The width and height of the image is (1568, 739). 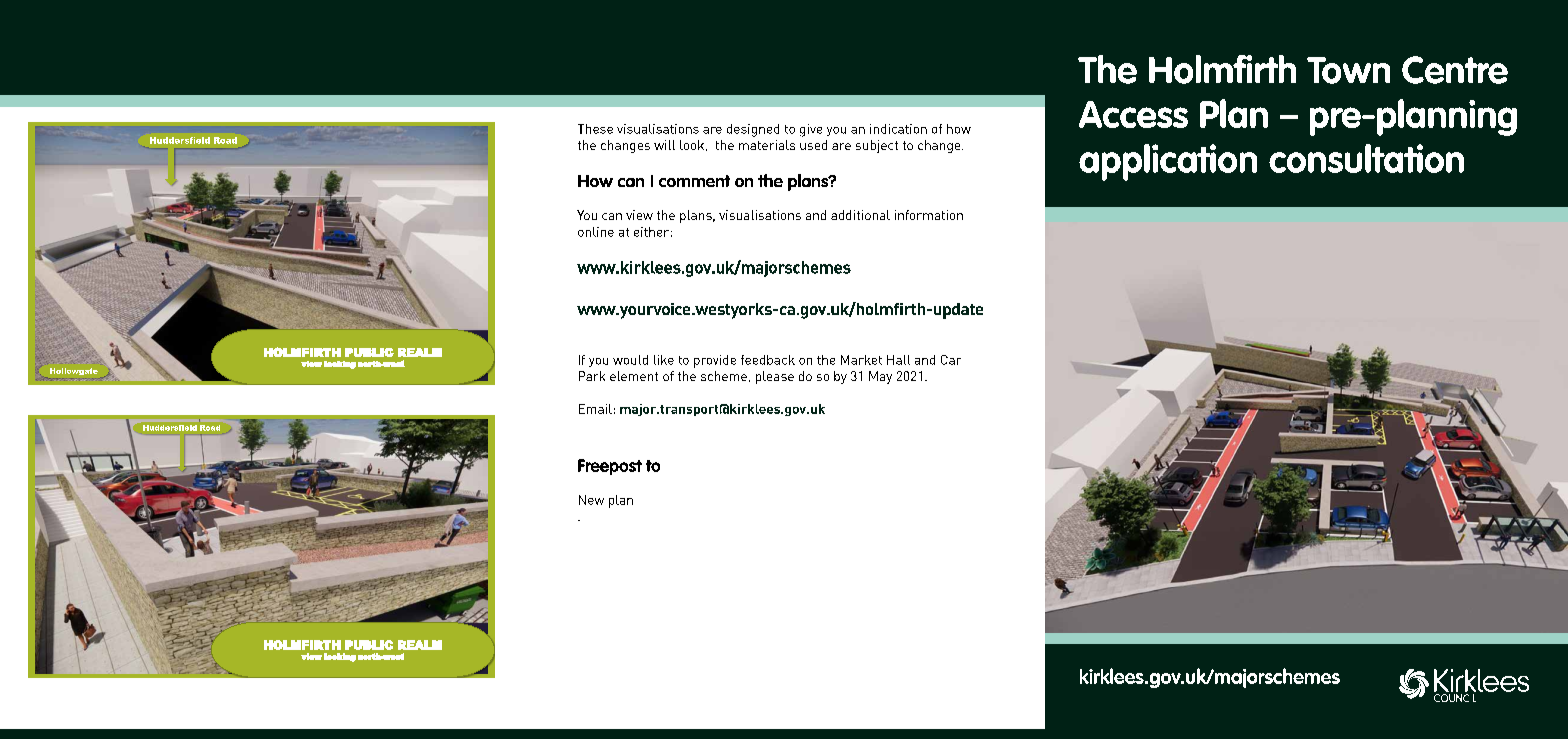 What do you see at coordinates (861, 360) in the image?
I see `Market` at bounding box center [861, 360].
